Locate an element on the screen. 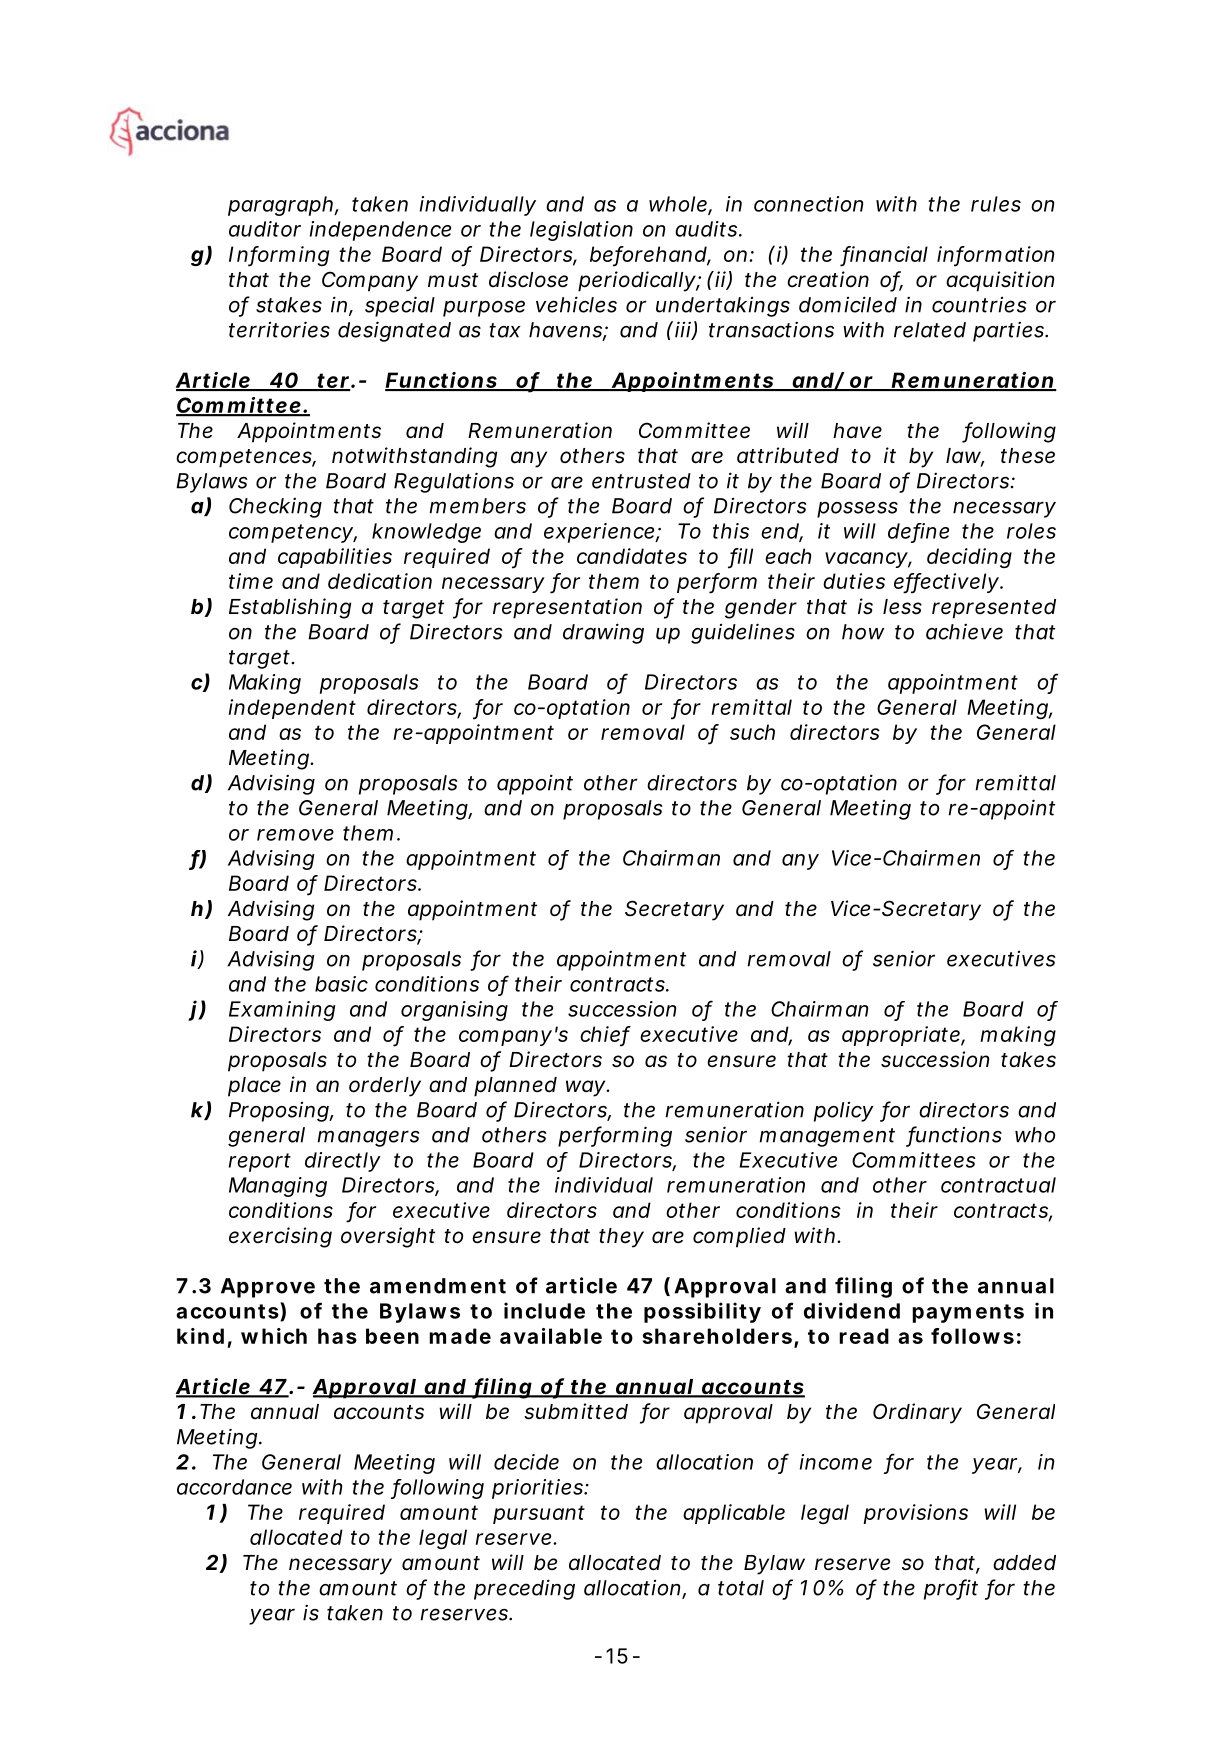 The width and height of the screenshot is (1232, 1743). Informing is located at coordinates (279, 256).
